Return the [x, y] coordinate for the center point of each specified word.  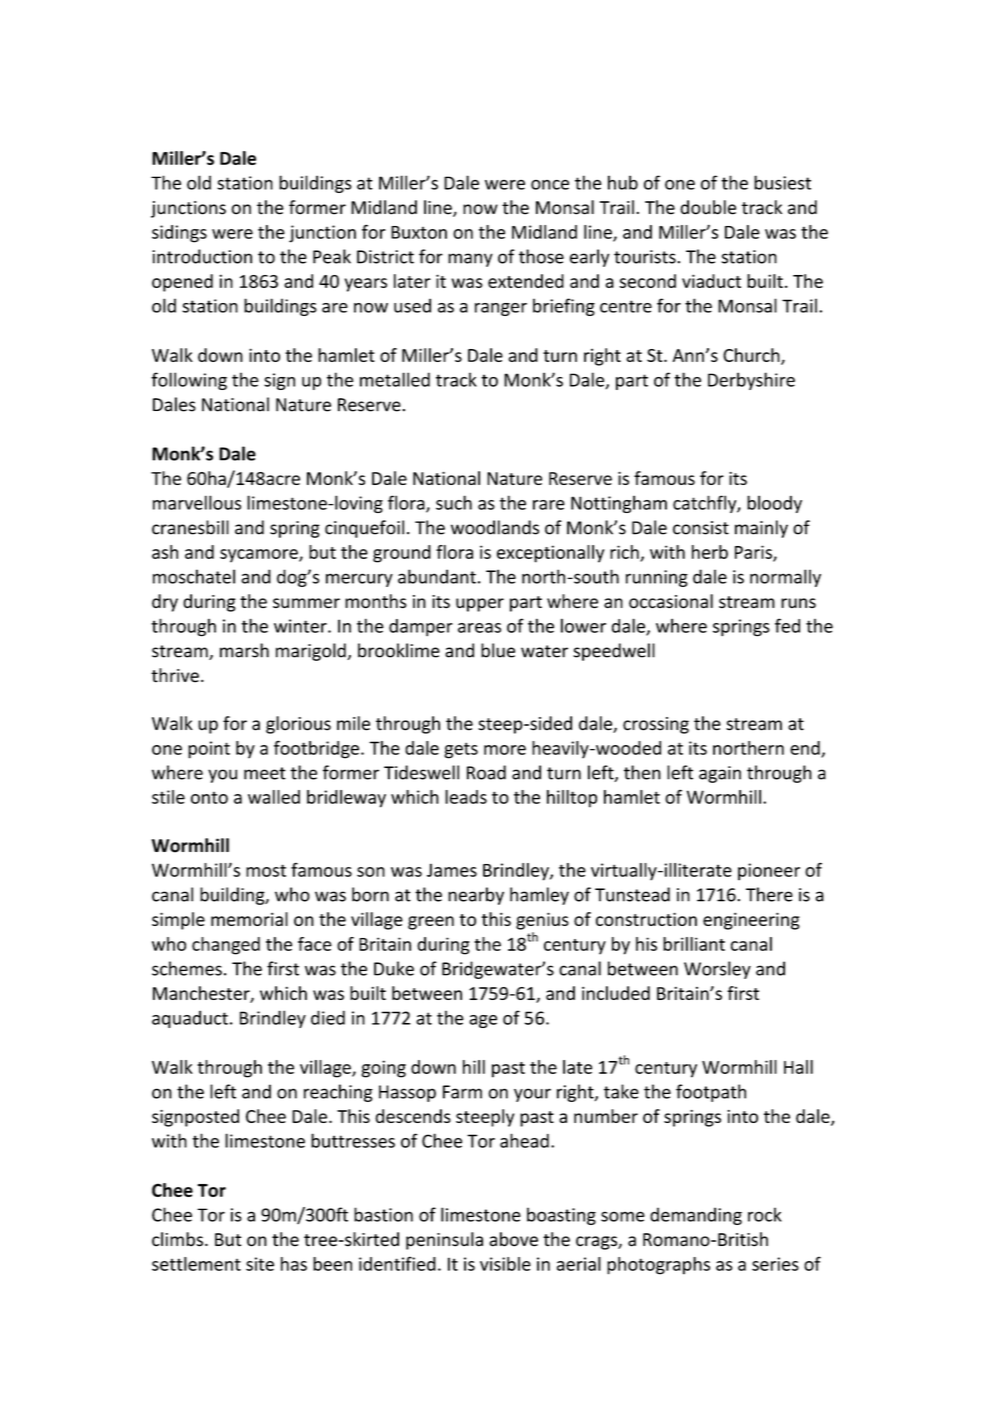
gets [461, 750]
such [454, 502]
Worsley [717, 970]
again [720, 774]
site [260, 1264]
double [708, 207]
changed [226, 946]
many [470, 260]
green [431, 923]
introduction [202, 256]
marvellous [197, 502]
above [513, 1239]
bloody [774, 504]
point [209, 750]
